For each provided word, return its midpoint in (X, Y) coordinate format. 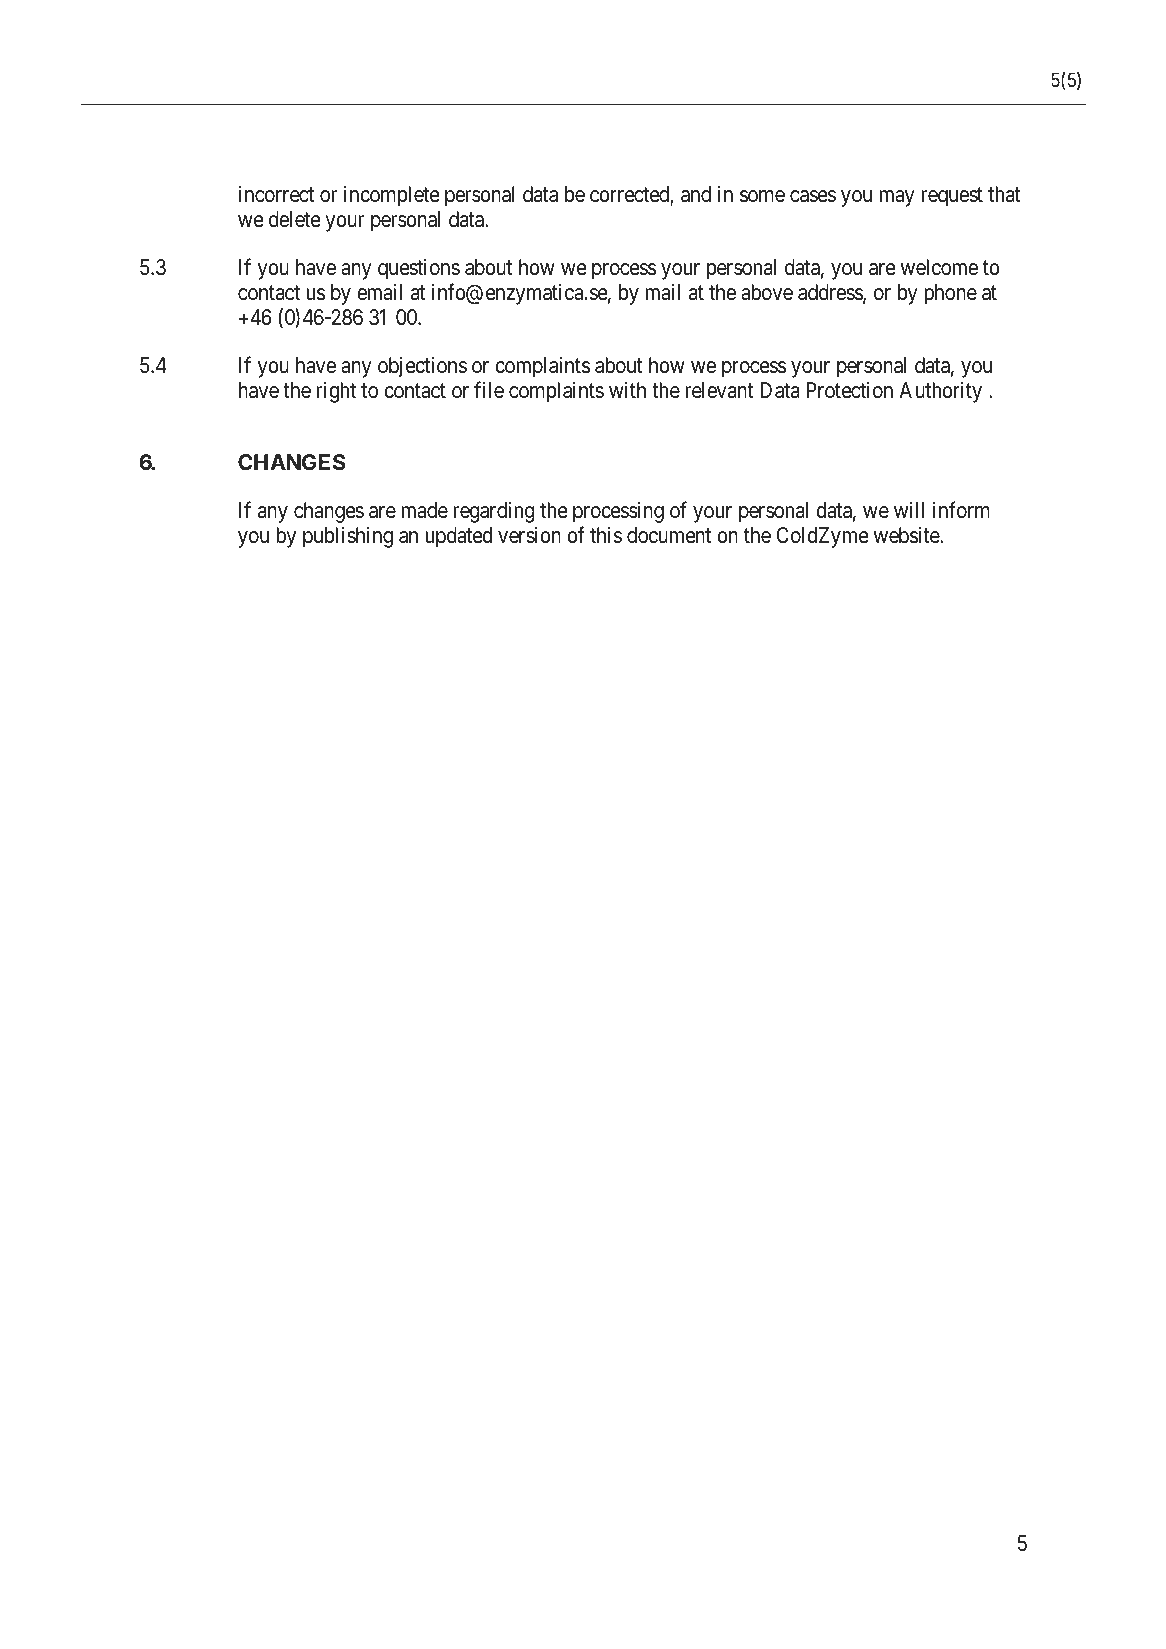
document (669, 535)
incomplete (392, 196)
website (907, 535)
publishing (348, 537)
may (897, 198)
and (696, 194)
